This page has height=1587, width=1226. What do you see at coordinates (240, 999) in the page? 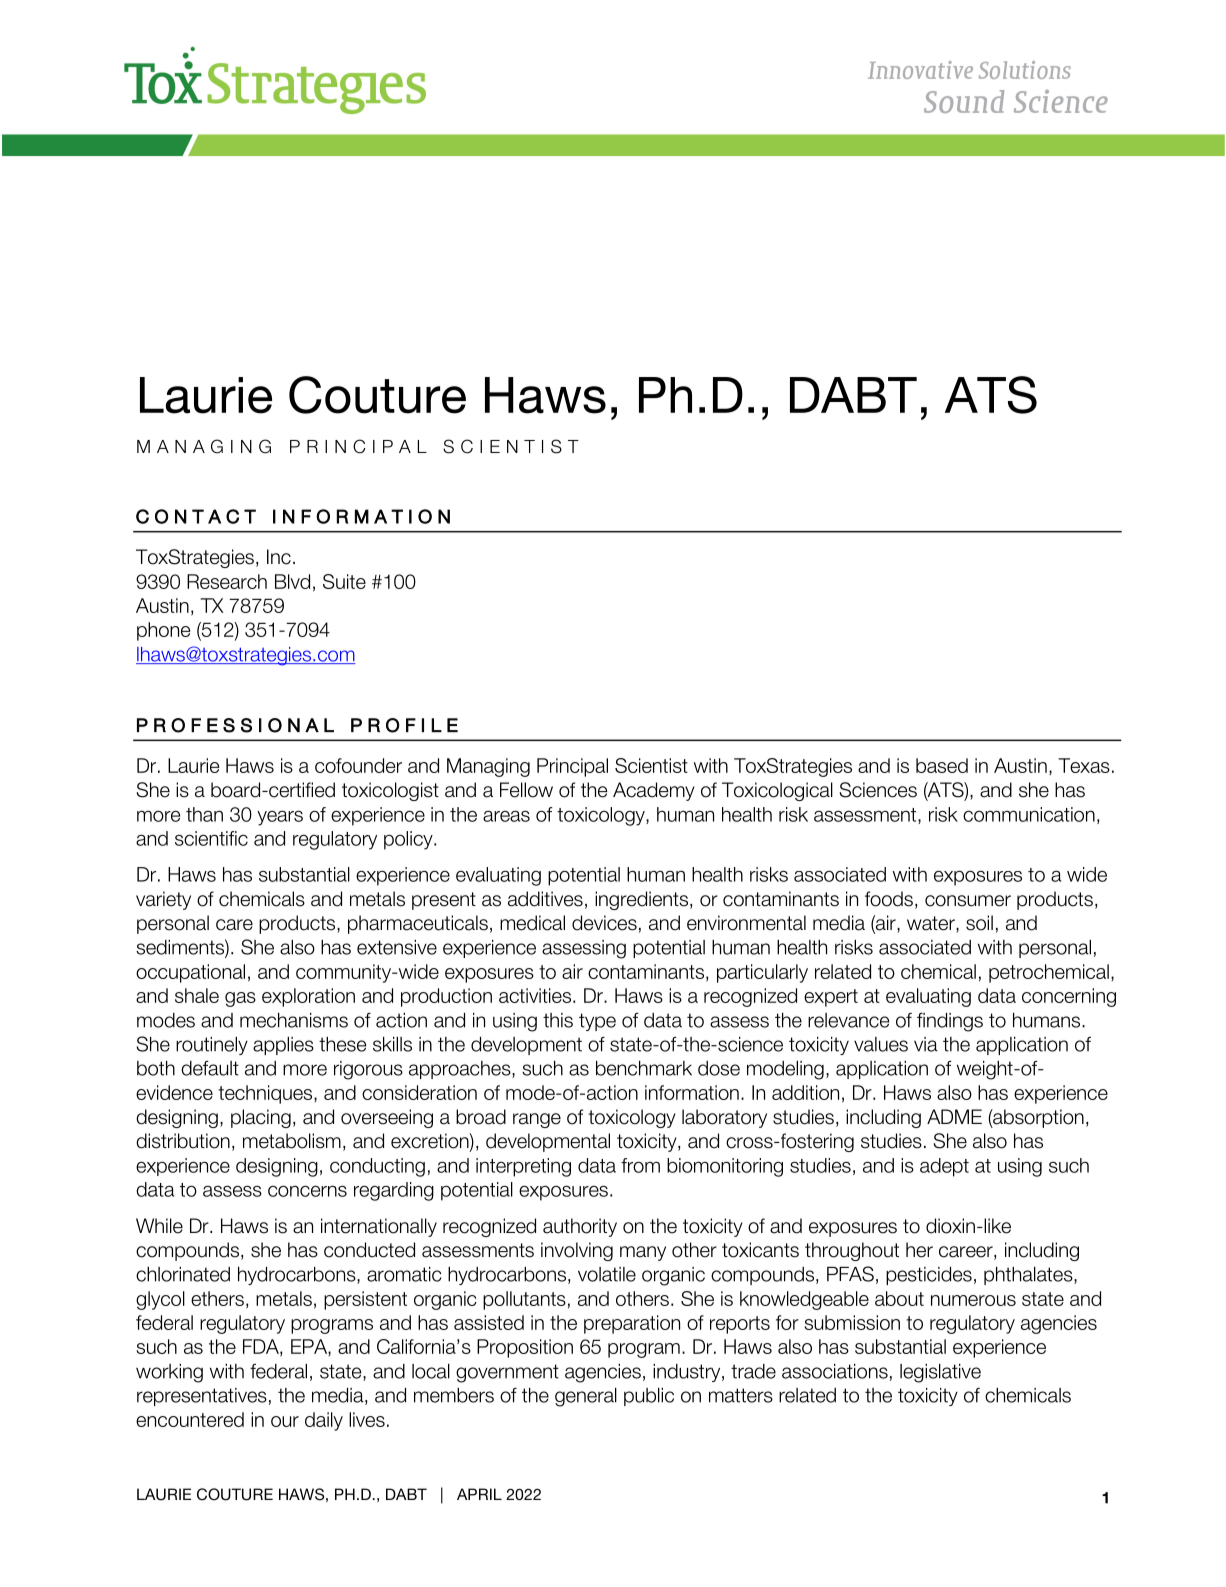
I see `gas` at bounding box center [240, 999].
